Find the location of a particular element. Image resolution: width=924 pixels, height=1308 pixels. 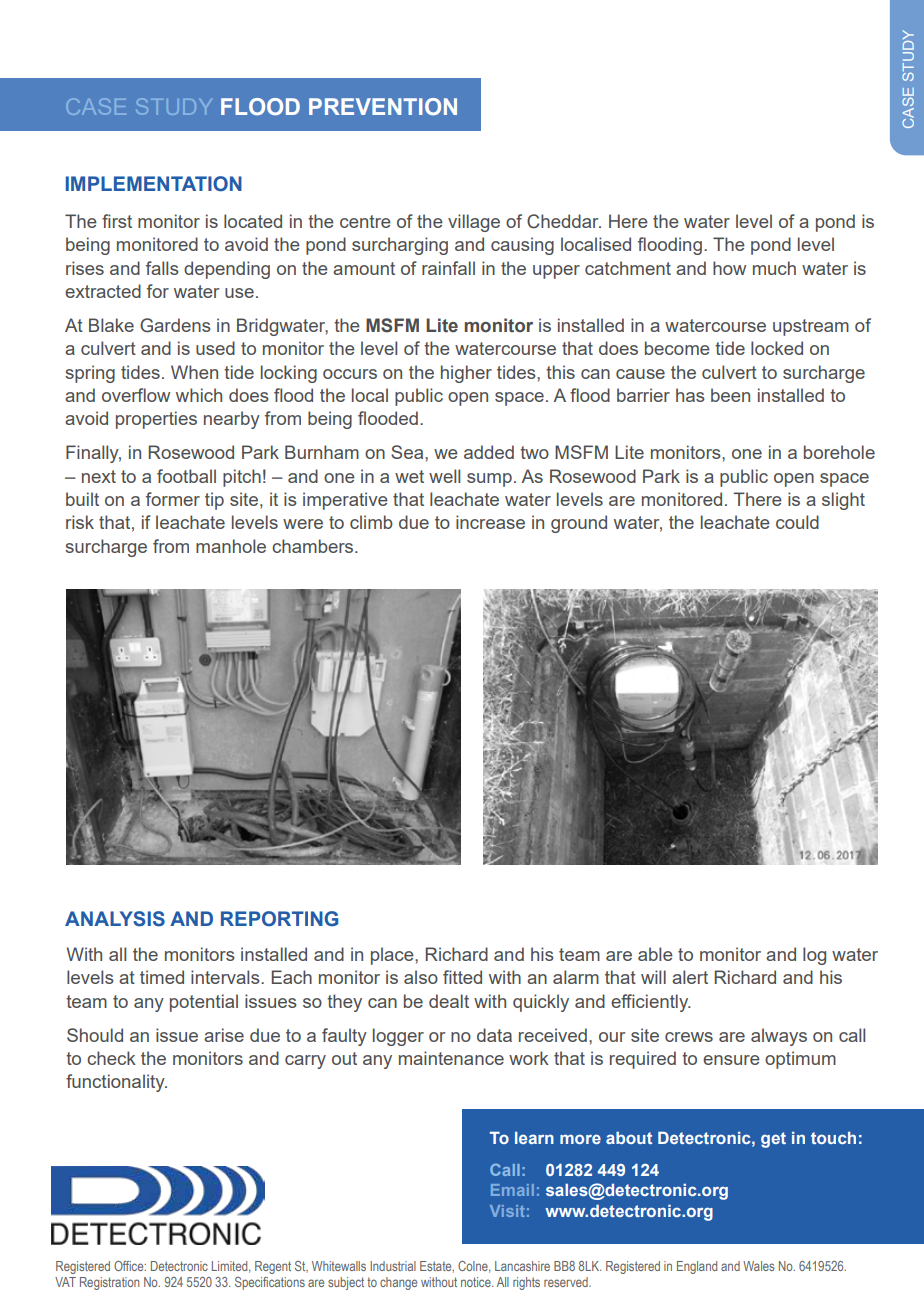

place is located at coordinates (393, 956).
